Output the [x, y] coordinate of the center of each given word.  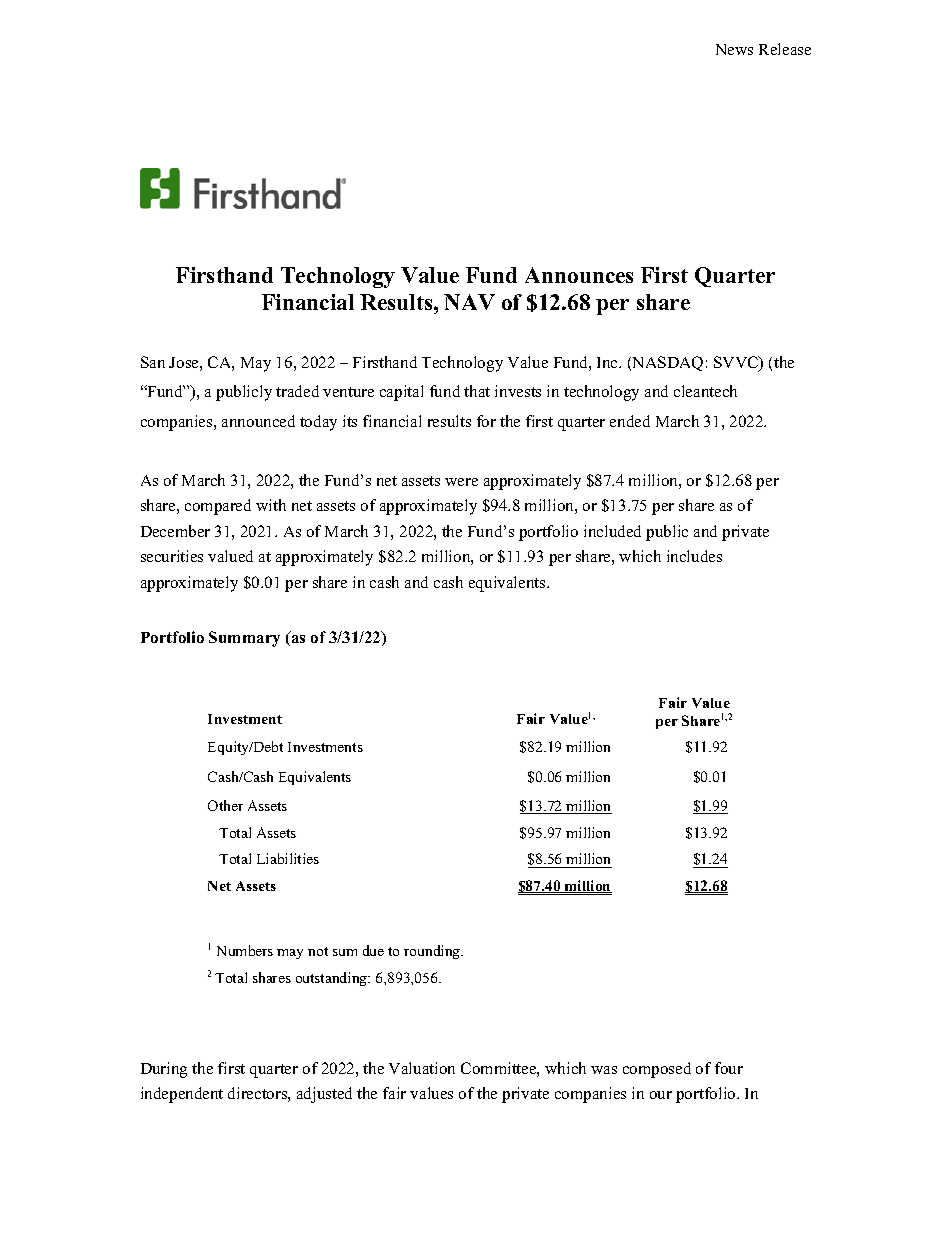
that [477, 391]
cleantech [705, 391]
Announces [579, 275]
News [734, 49]
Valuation [422, 1068]
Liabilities [288, 858]
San [153, 362]
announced [258, 421]
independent [182, 1095]
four [729, 1068]
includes [694, 556]
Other [225, 805]
